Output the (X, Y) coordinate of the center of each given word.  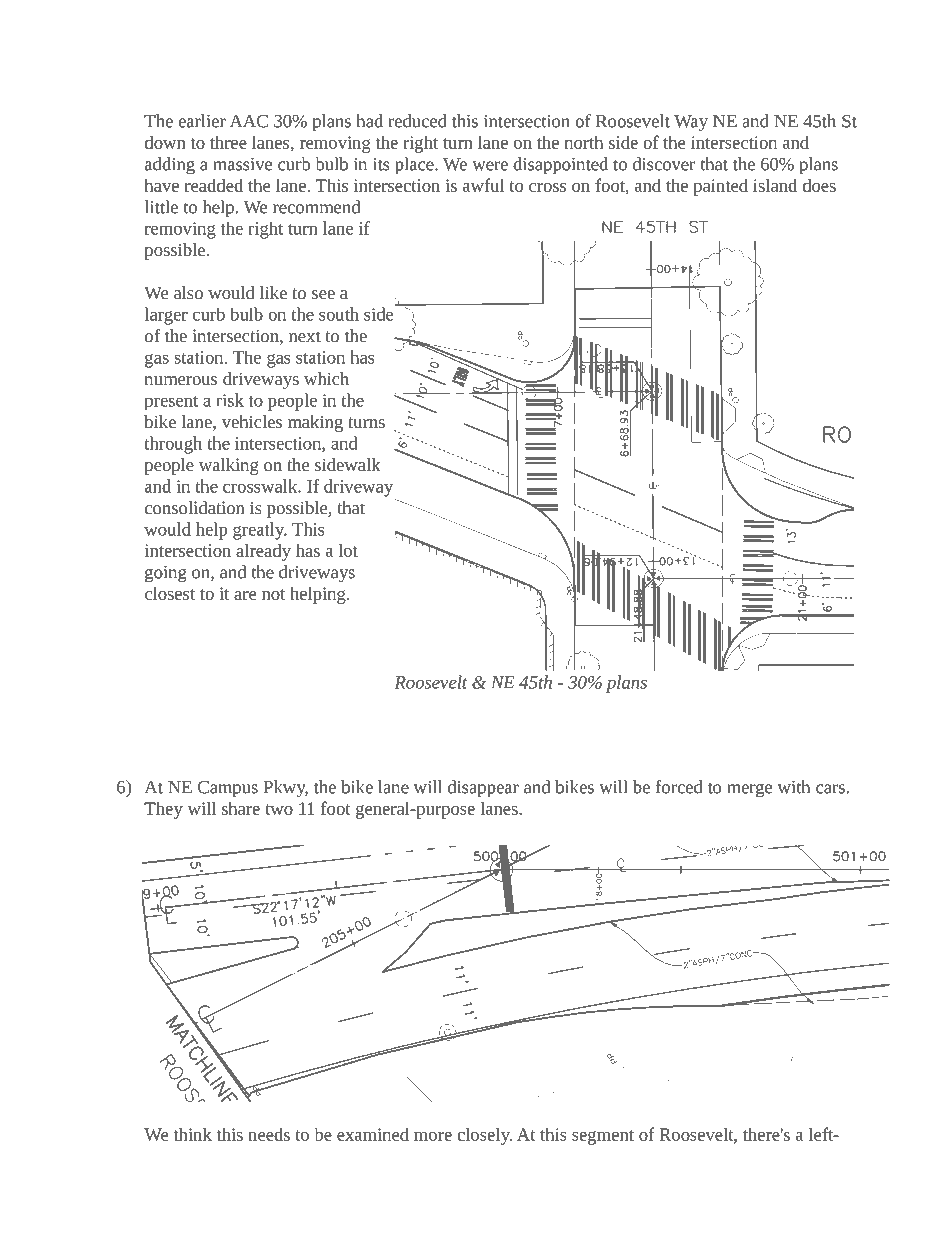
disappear (483, 789)
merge (749, 791)
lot (348, 550)
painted (720, 187)
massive (242, 164)
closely (484, 1136)
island (775, 185)
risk (230, 400)
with (794, 787)
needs (269, 1134)
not (273, 594)
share (241, 808)
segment (603, 1137)
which (326, 378)
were (490, 166)
